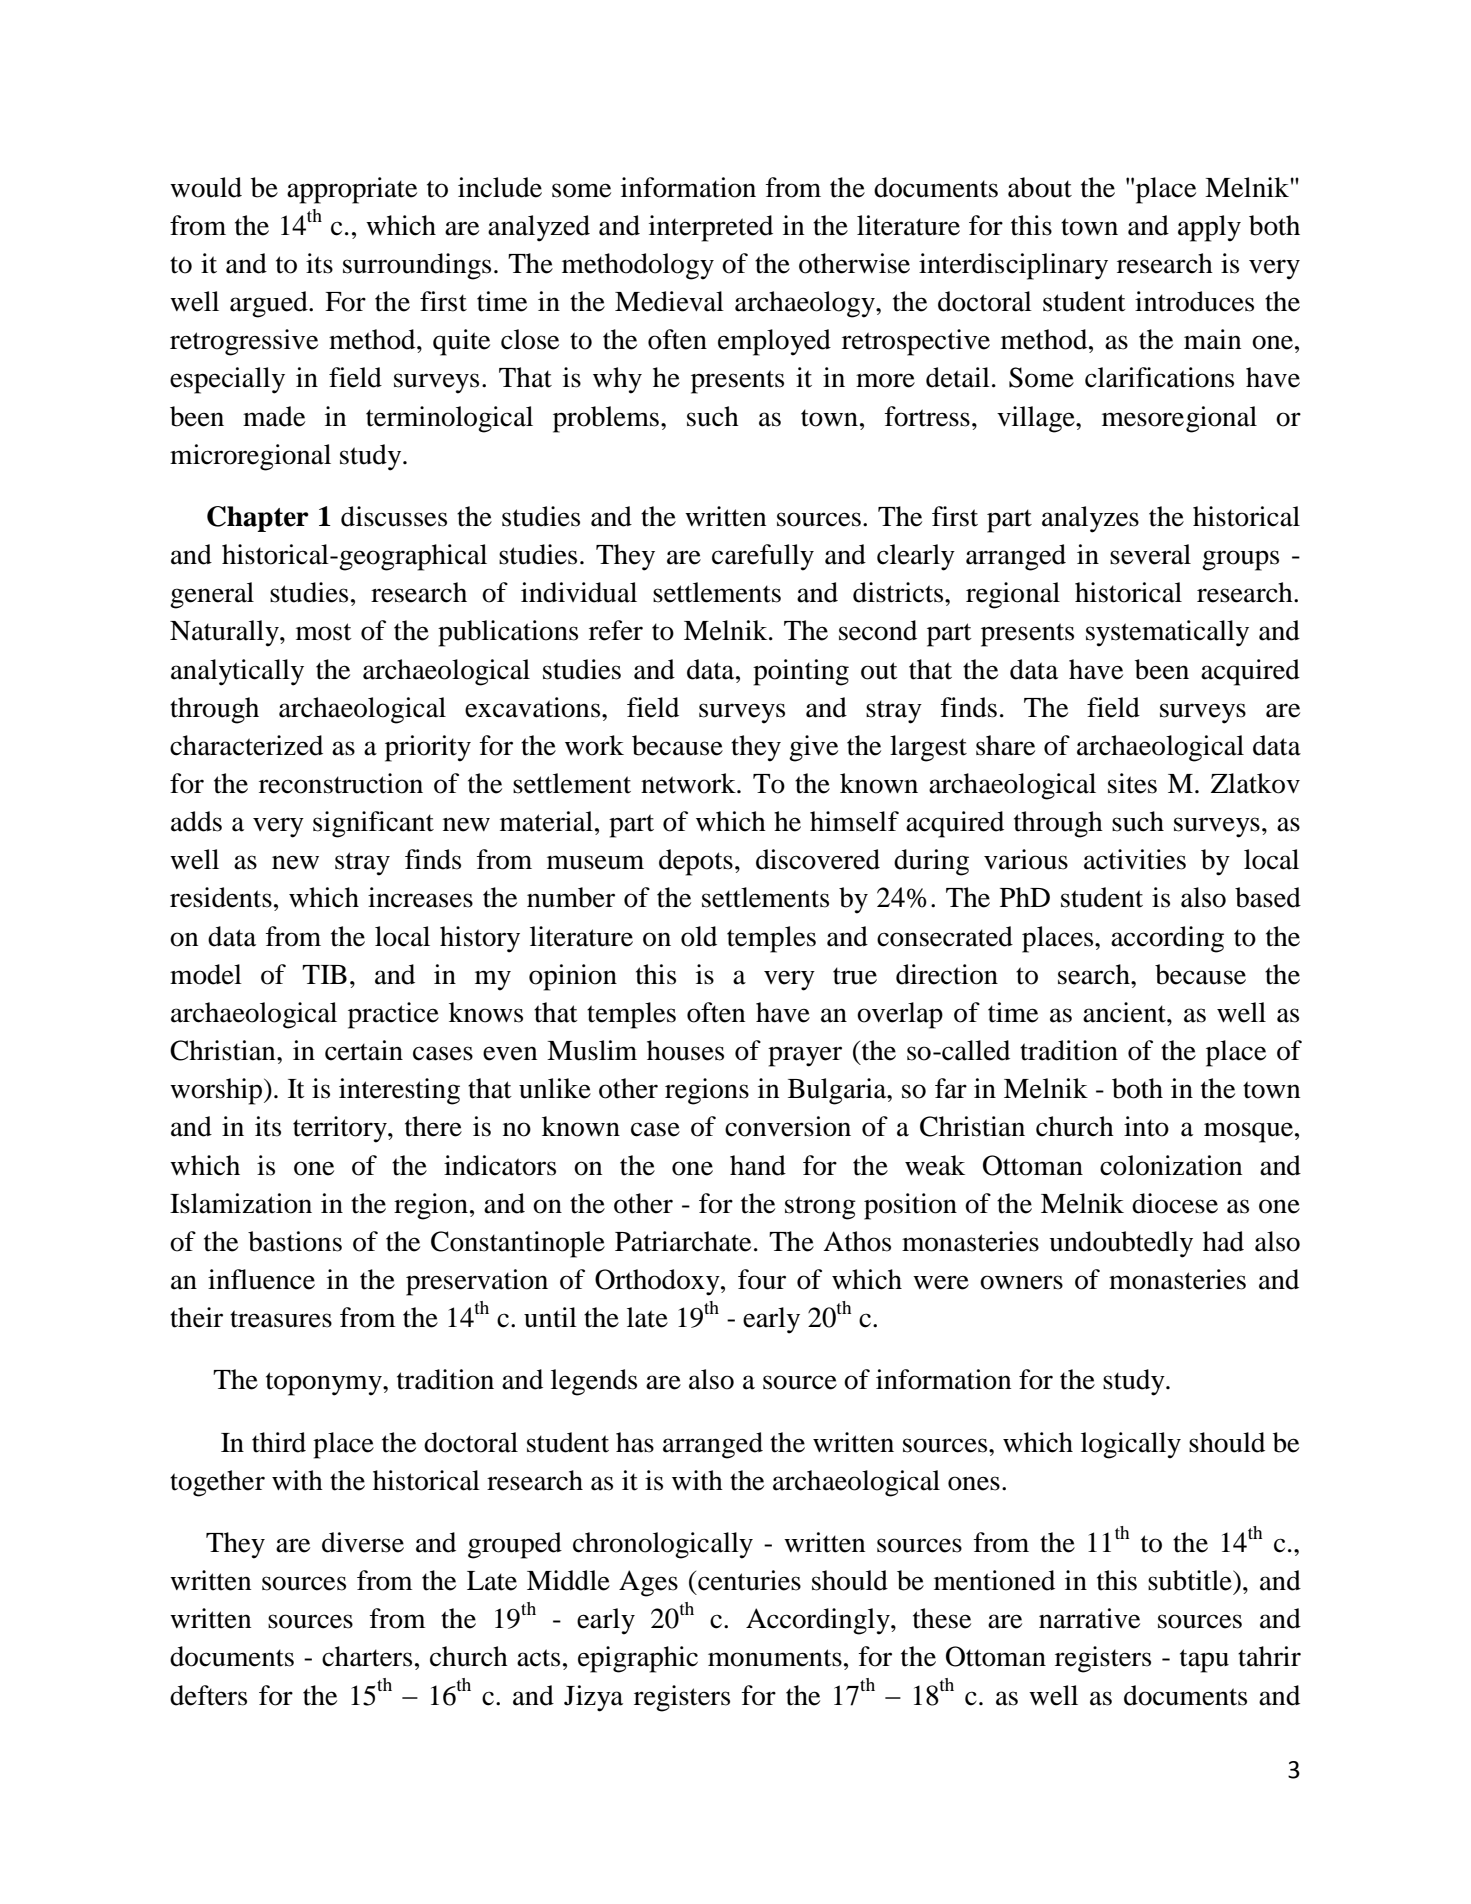 The height and width of the screenshot is (1904, 1471). Describe the element at coordinates (367, 1656) in the screenshot. I see `charters` at that location.
